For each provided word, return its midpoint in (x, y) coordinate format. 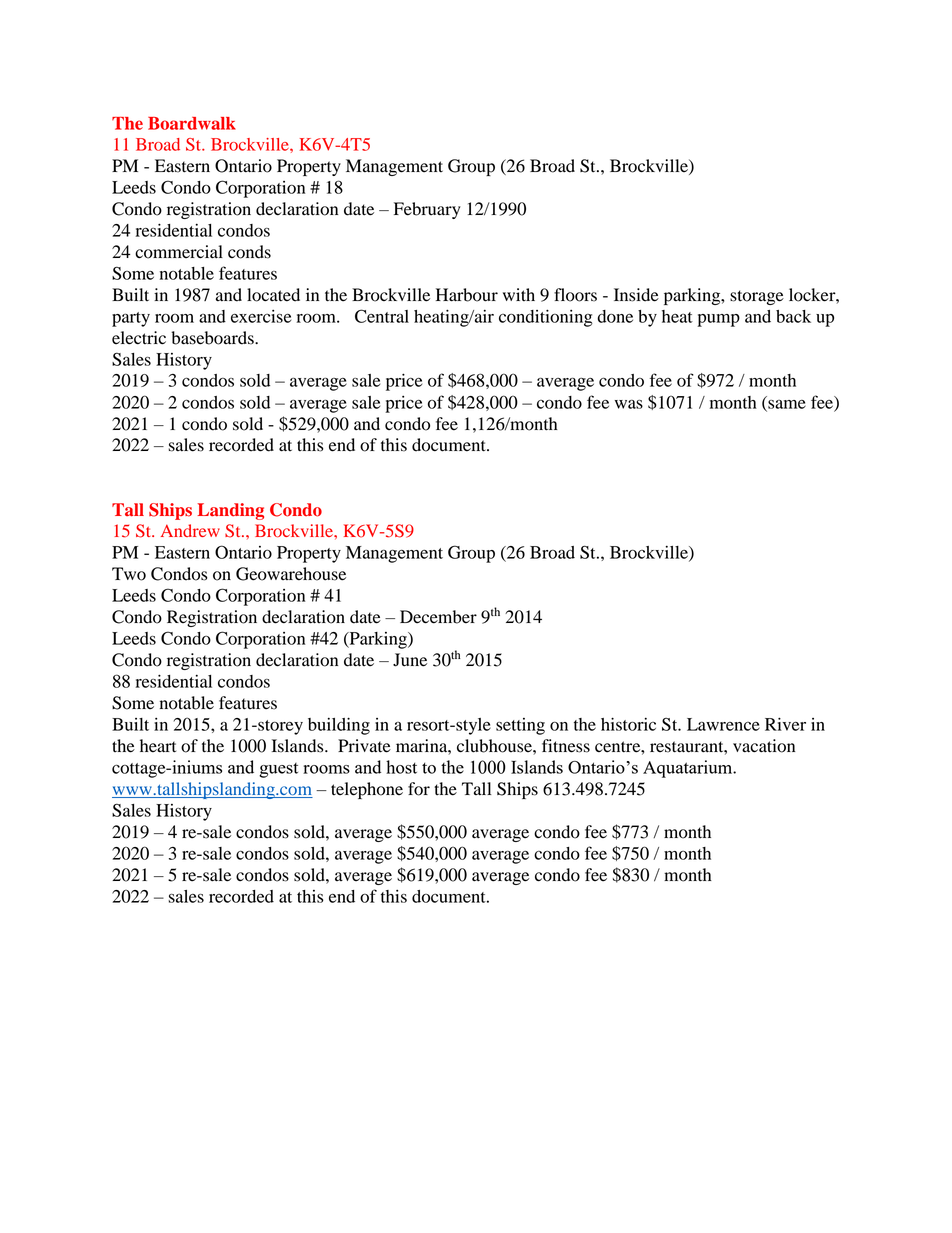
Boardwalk (192, 123)
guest (278, 770)
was (629, 404)
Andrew (190, 530)
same (786, 405)
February (427, 210)
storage (757, 297)
